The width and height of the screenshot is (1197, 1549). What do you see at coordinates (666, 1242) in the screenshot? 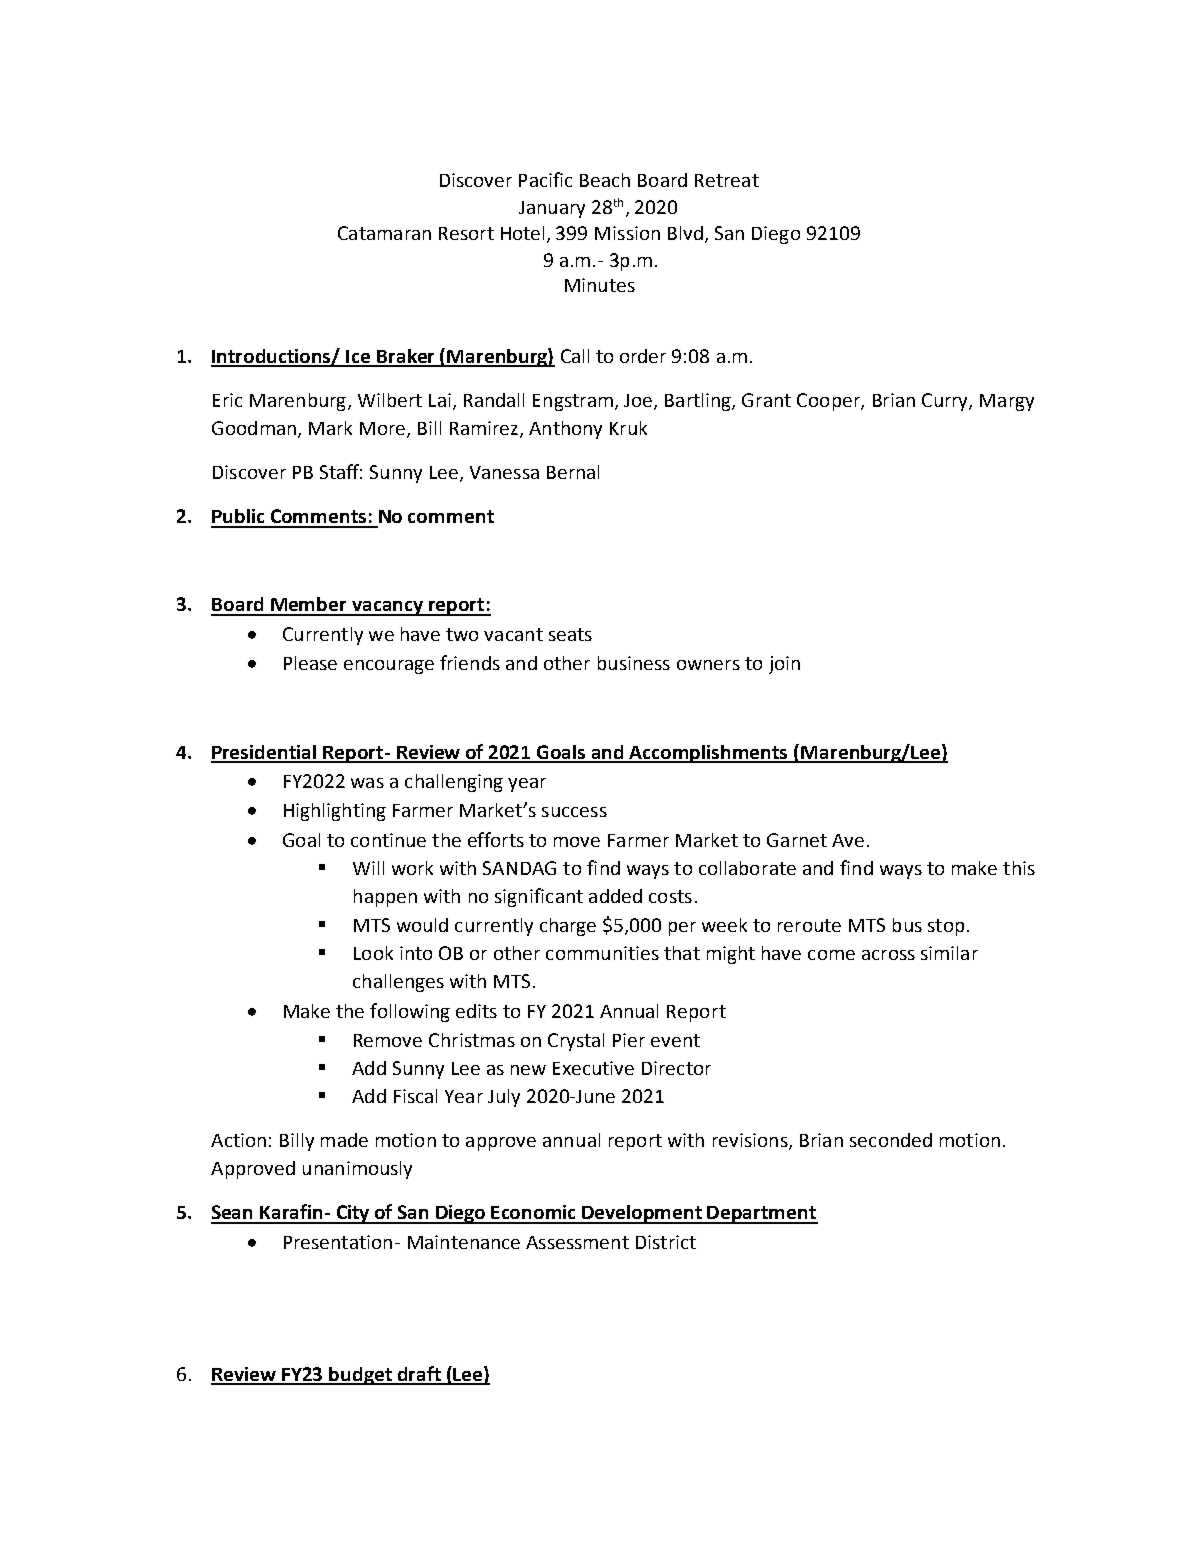
I see `District` at bounding box center [666, 1242].
